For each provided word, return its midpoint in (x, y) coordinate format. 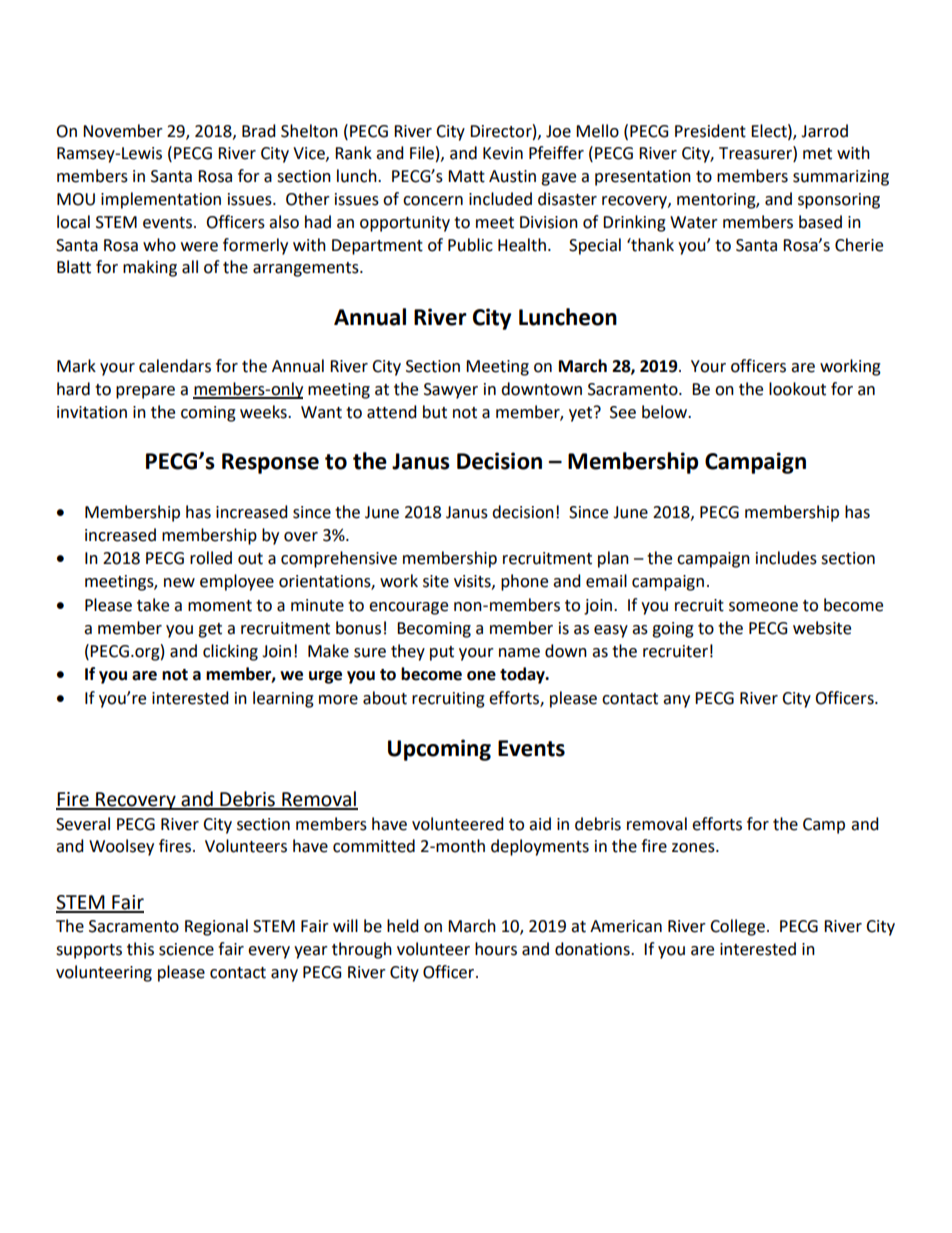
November (123, 131)
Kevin (503, 153)
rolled (211, 558)
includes (786, 558)
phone (524, 582)
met (817, 154)
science (186, 949)
